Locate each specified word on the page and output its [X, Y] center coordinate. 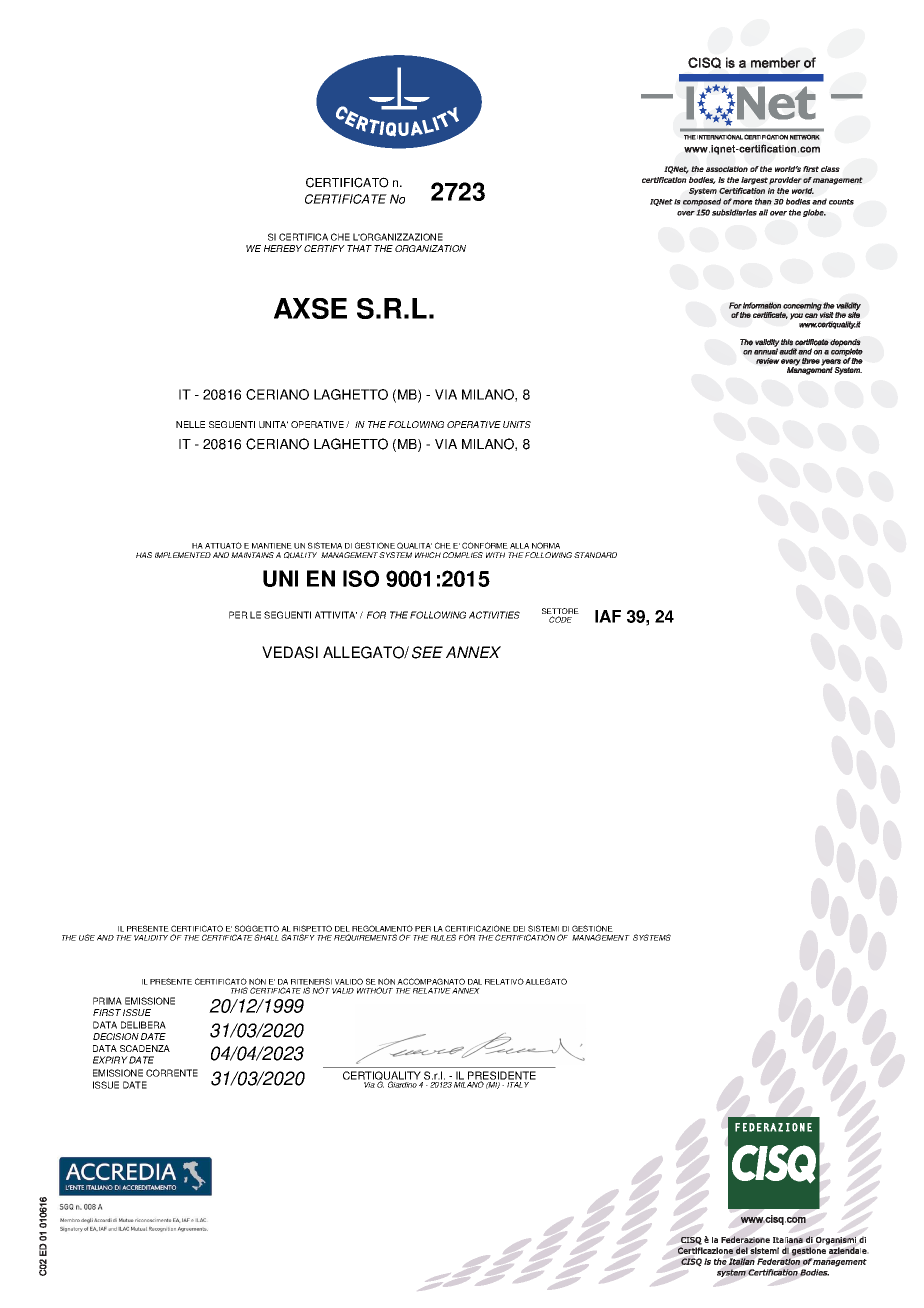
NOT [321, 990]
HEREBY [283, 248]
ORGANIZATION [430, 248]
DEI [519, 929]
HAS [144, 555]
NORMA [546, 545]
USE [87, 937]
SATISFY [298, 937]
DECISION [116, 1036]
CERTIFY [324, 248]
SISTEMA [325, 545]
